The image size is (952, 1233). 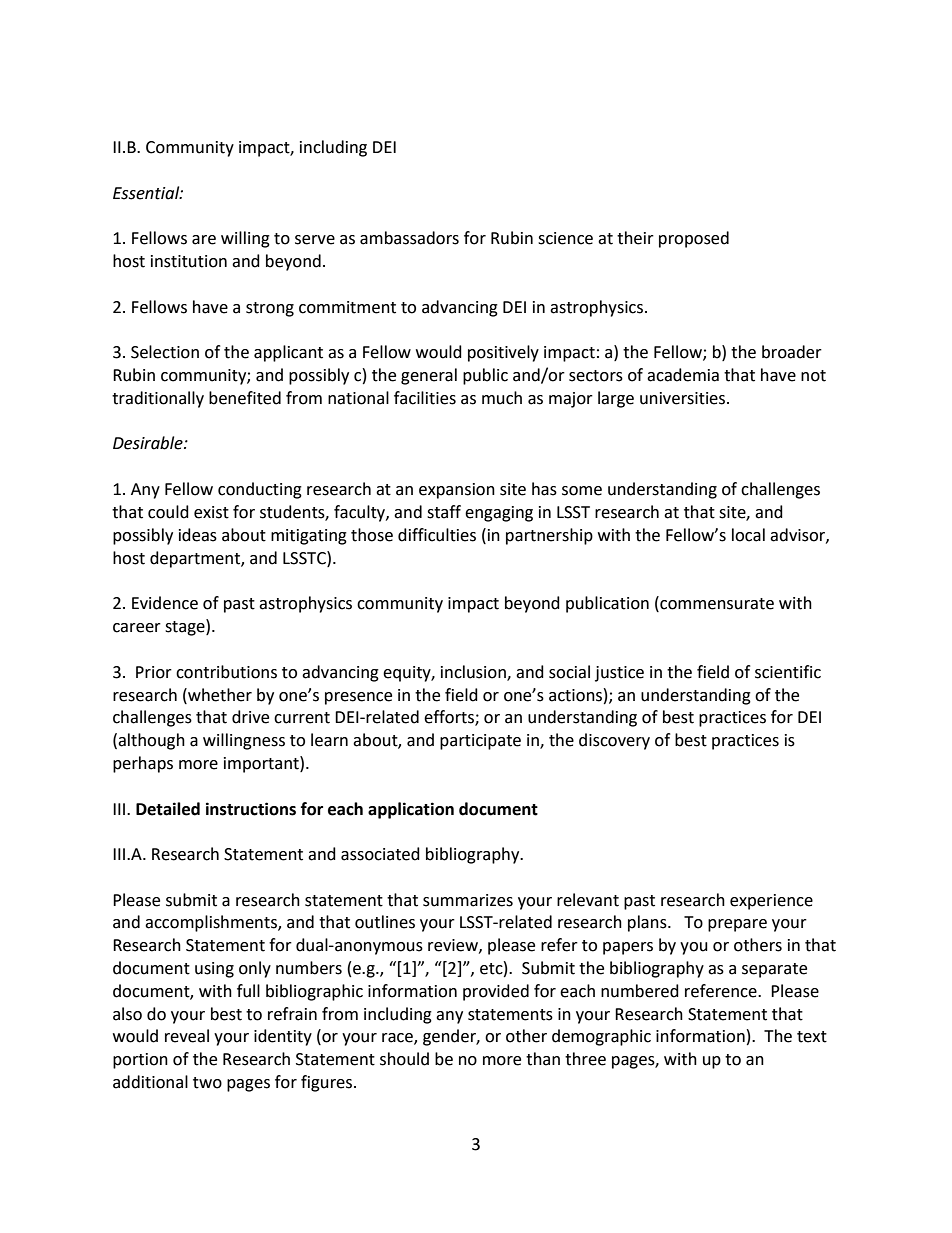 I want to click on expansion, so click(x=457, y=491).
